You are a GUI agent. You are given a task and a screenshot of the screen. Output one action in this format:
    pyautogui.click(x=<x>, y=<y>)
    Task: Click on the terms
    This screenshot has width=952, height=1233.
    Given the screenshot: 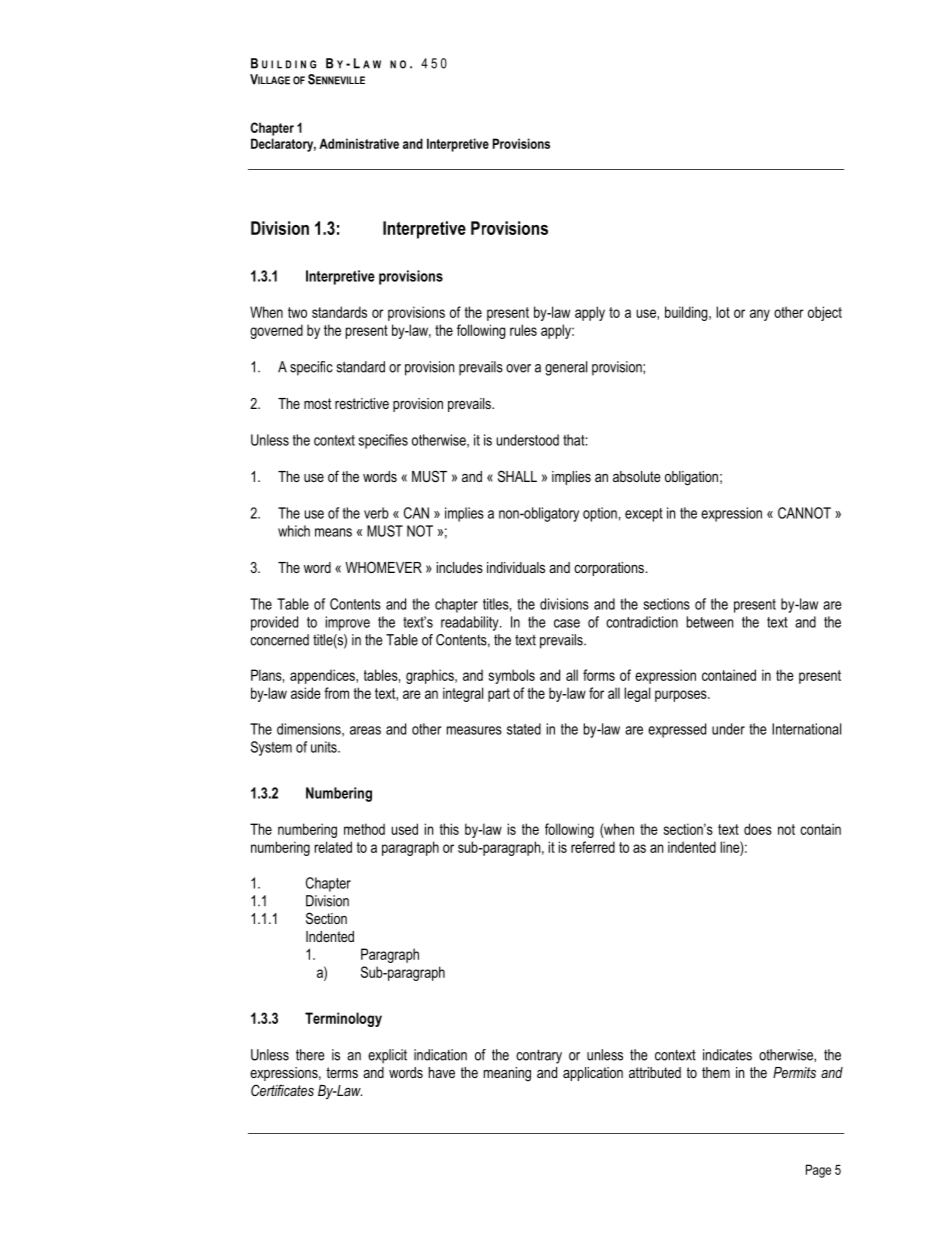 What is the action you would take?
    pyautogui.click(x=342, y=1072)
